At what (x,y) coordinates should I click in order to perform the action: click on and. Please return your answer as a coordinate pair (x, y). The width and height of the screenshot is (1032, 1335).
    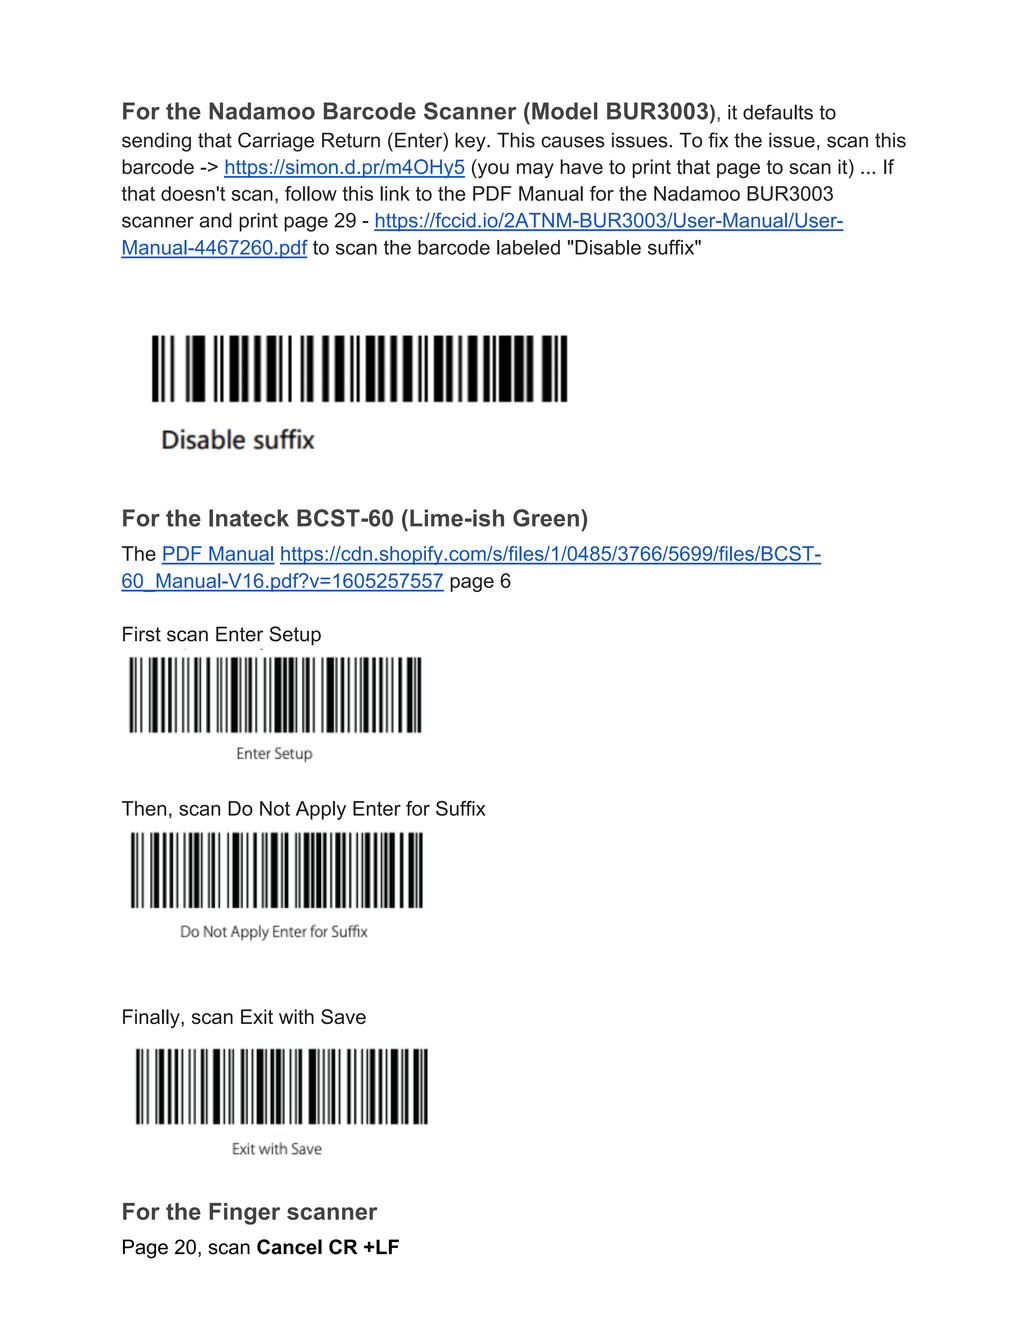
    Looking at the image, I should click on (215, 220).
